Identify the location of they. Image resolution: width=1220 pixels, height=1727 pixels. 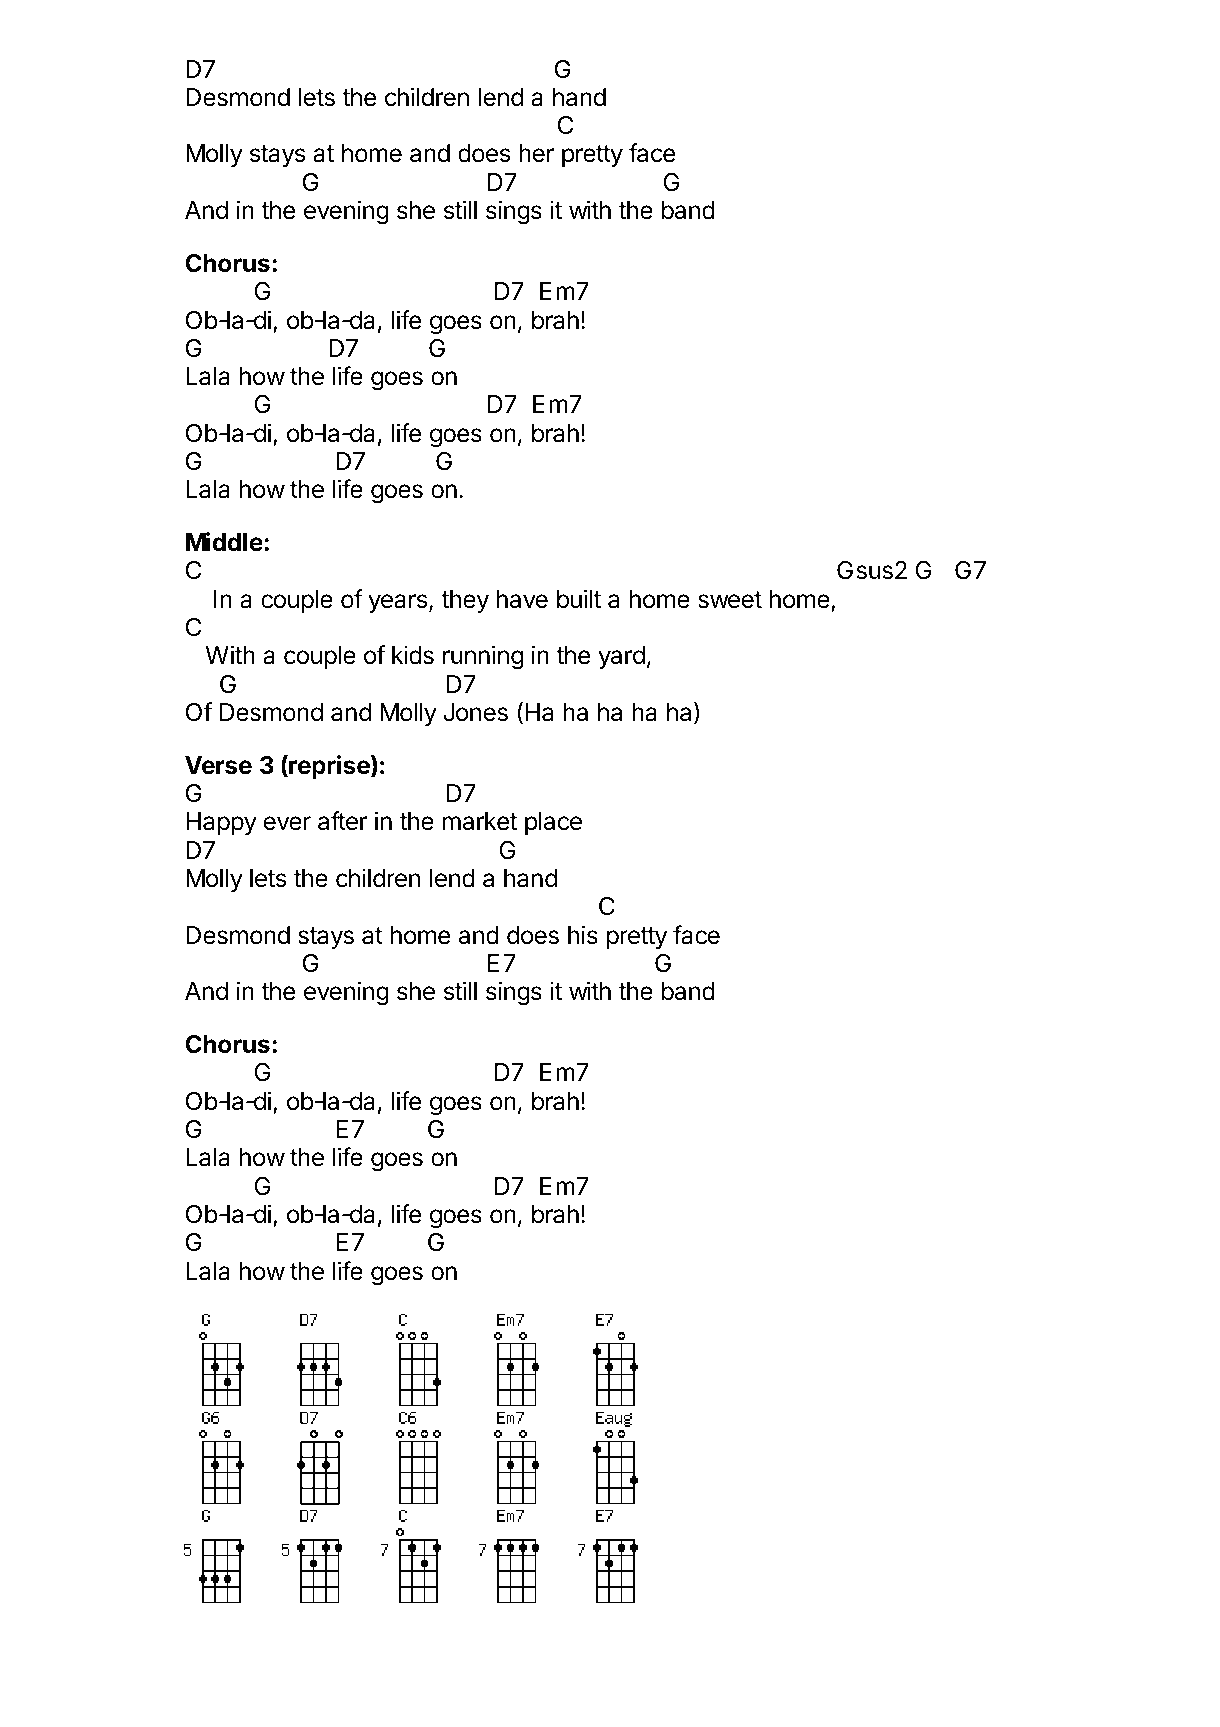
(465, 601).
